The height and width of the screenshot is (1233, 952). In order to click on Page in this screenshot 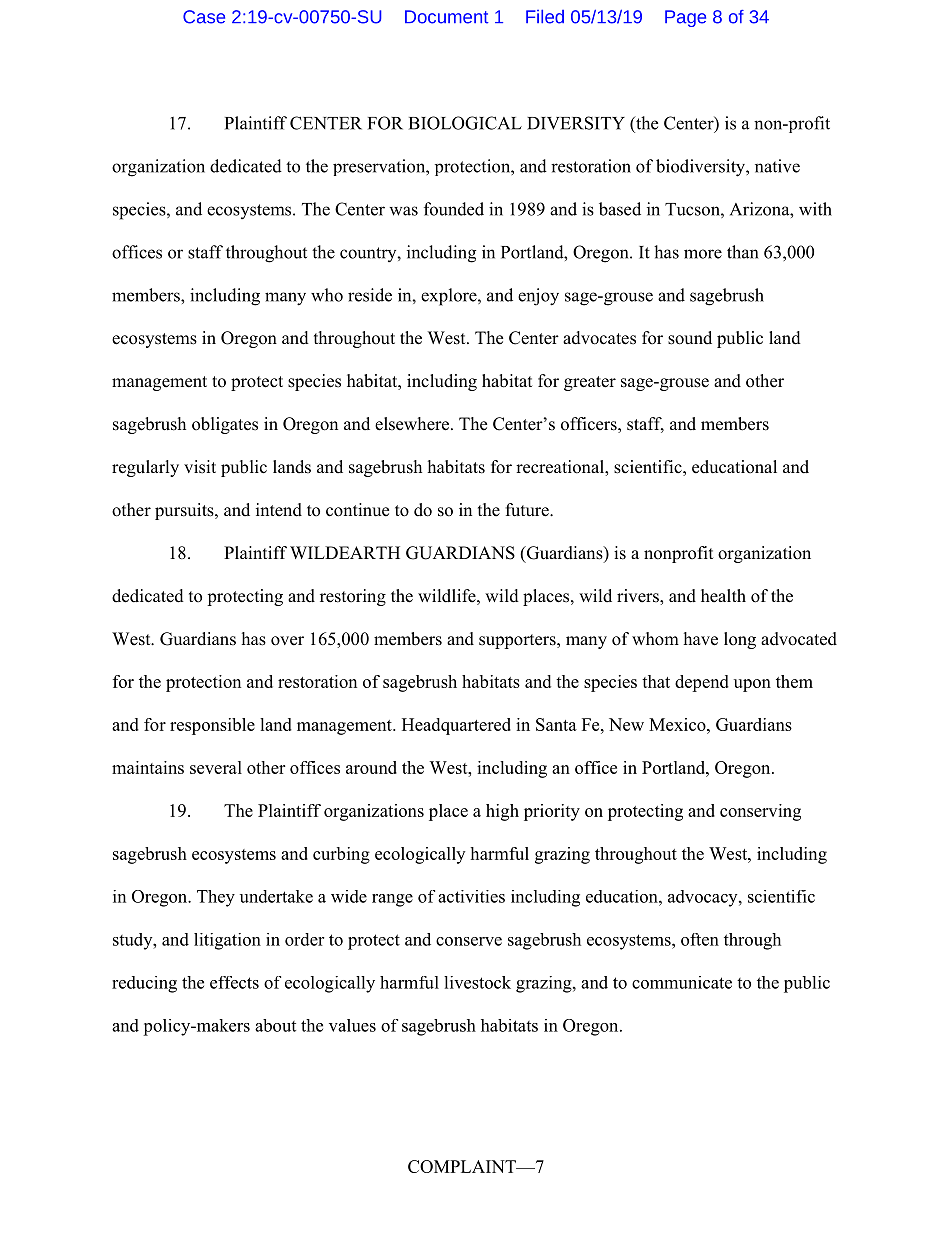, I will do `click(685, 18)`.
